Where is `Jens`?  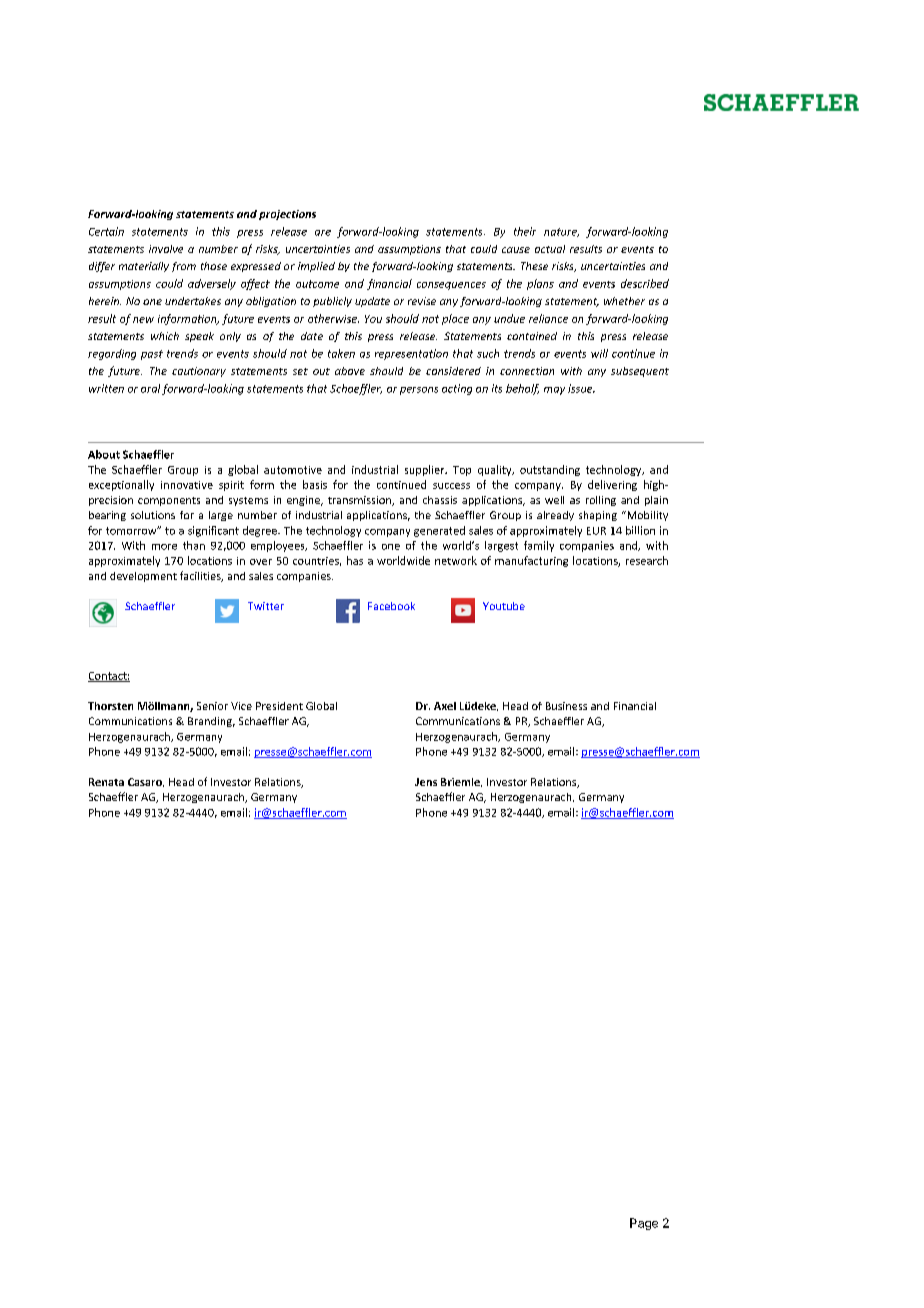
Jens is located at coordinates (426, 782).
